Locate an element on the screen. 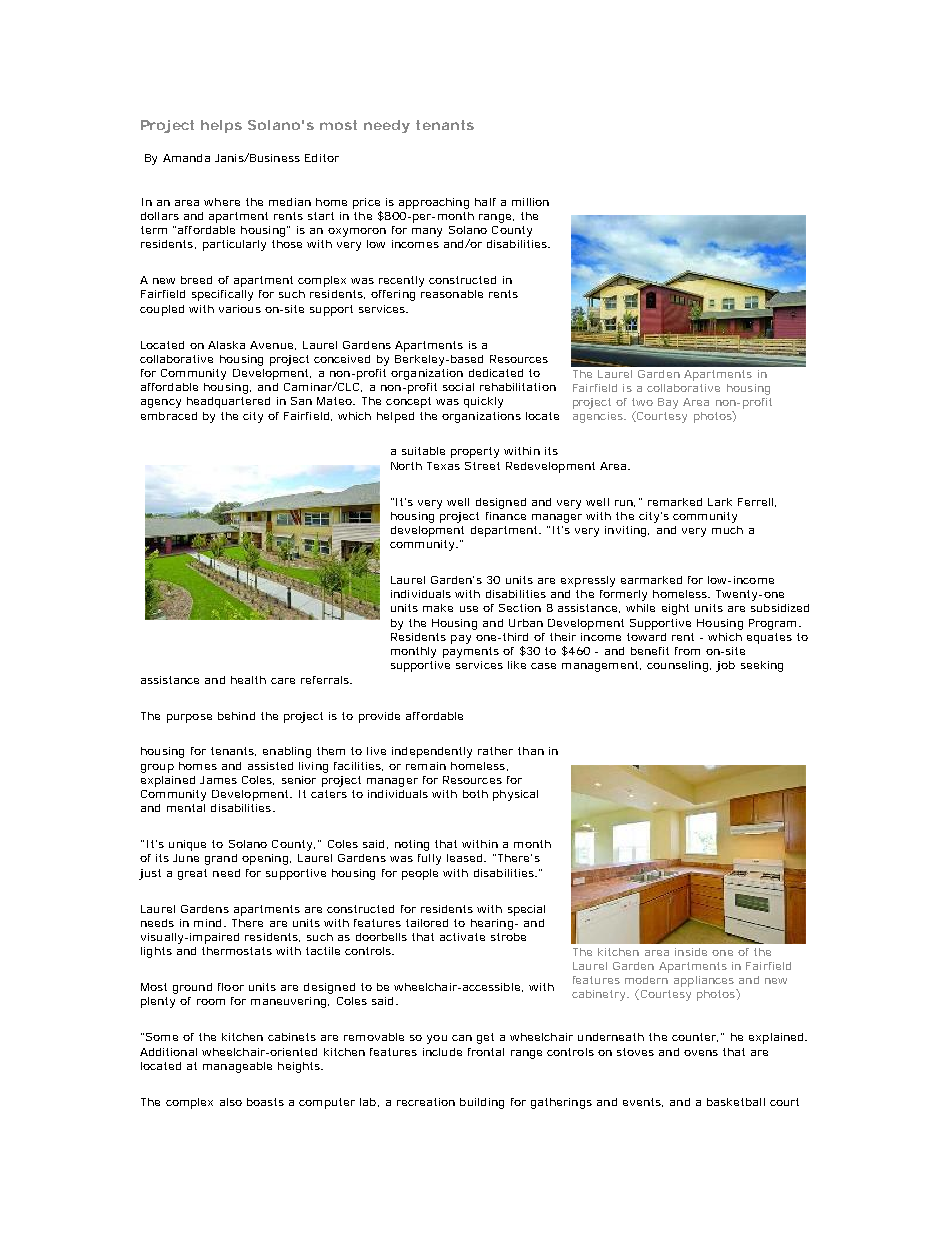  helps is located at coordinates (221, 126).
